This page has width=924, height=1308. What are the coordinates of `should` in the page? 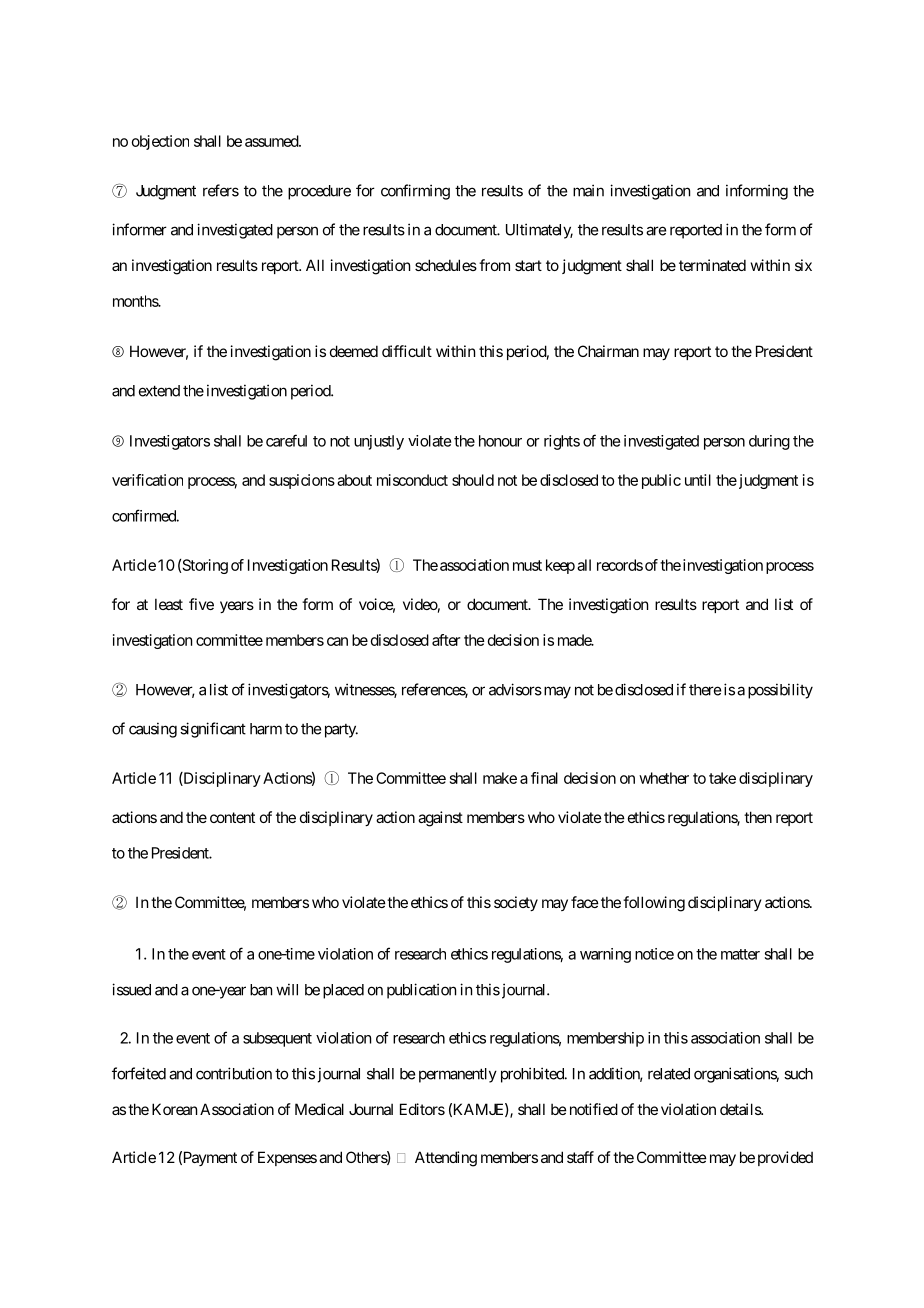 It's located at (473, 480).
